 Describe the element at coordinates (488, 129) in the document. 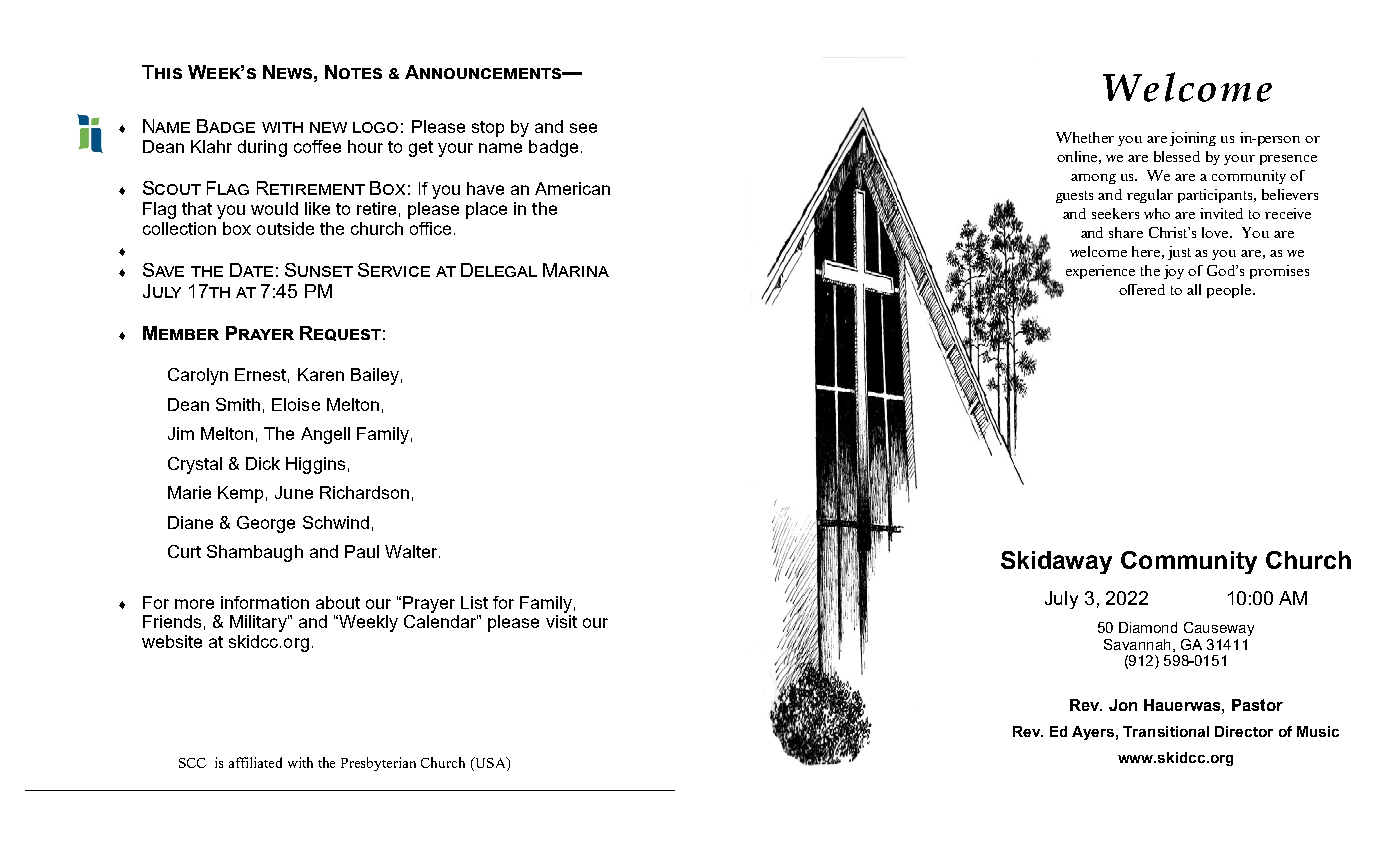

I see `stop` at that location.
